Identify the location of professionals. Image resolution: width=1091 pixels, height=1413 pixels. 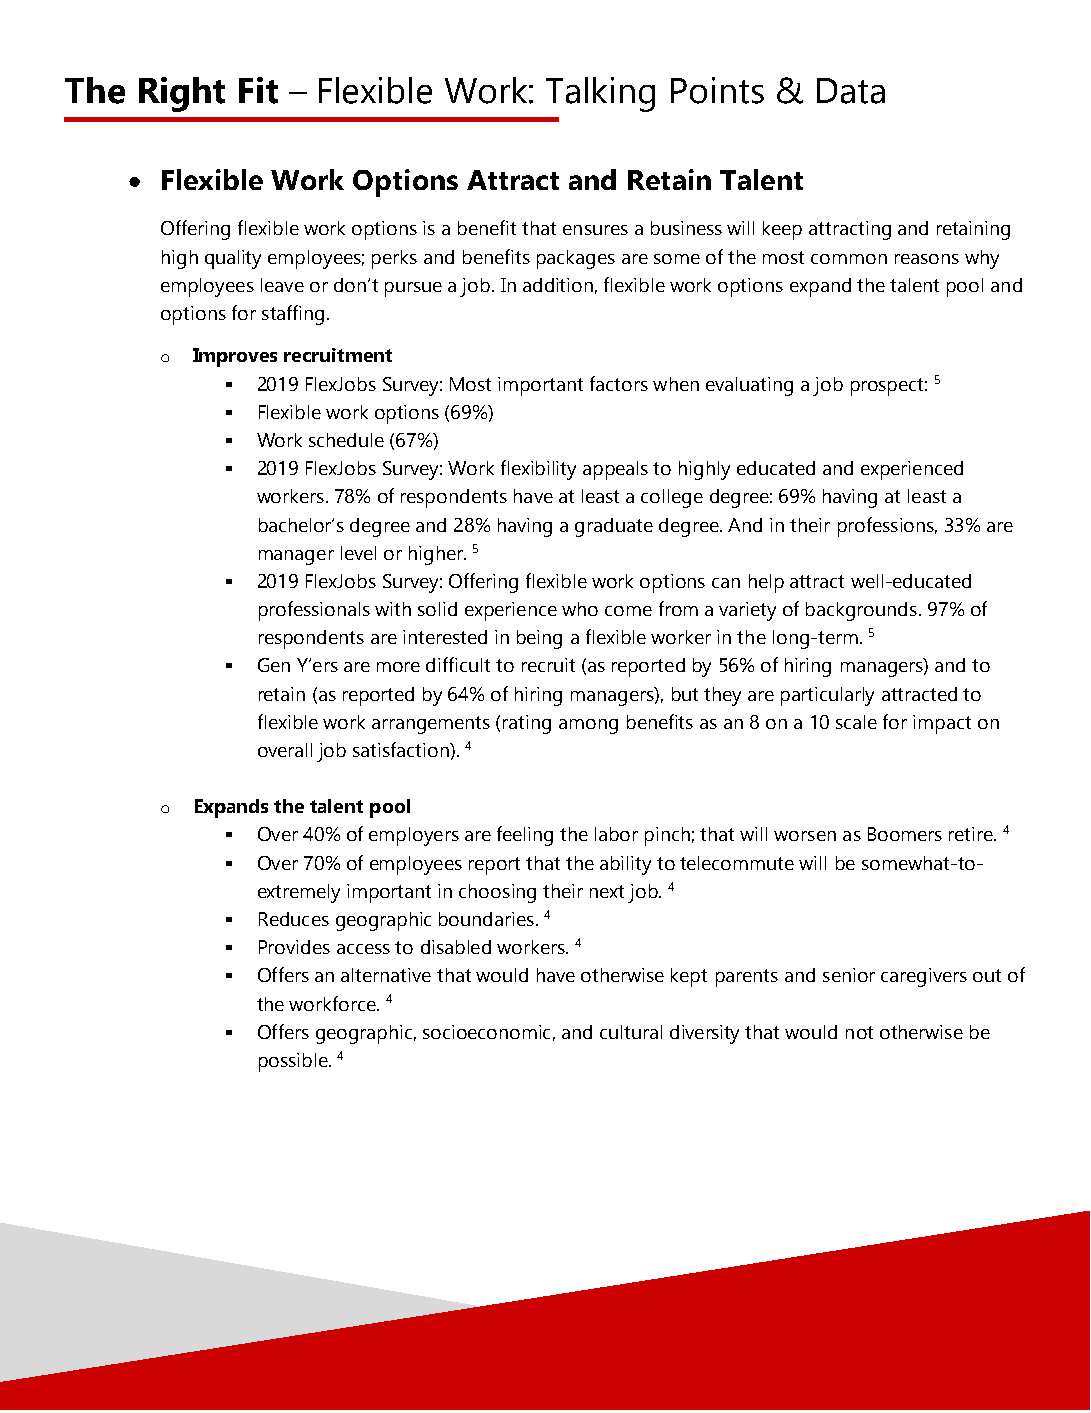
(314, 611).
